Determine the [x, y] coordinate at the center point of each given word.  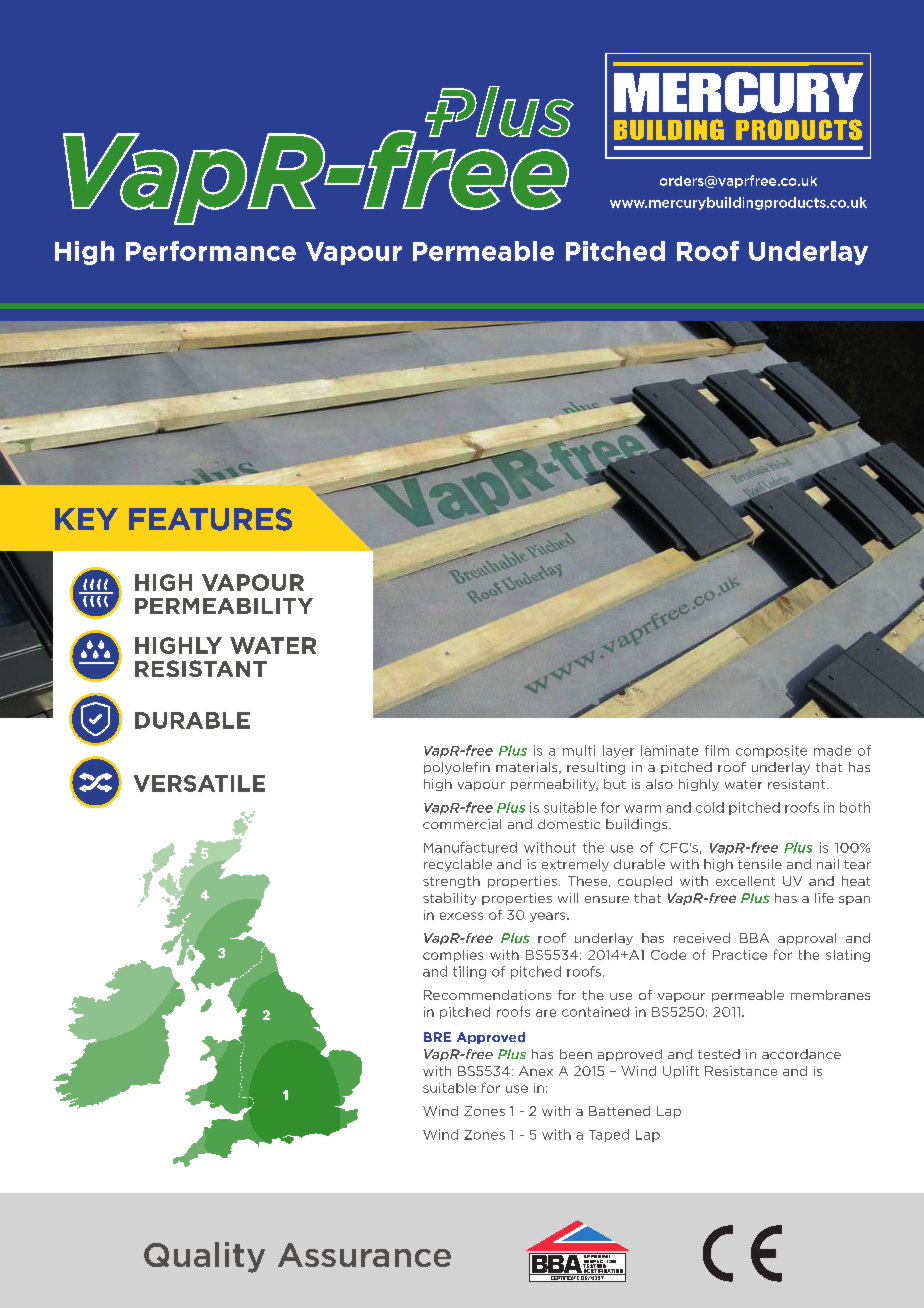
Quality [204, 1257]
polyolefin [457, 768]
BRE [437, 1037]
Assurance [364, 1255]
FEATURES [210, 519]
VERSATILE [199, 783]
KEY [86, 519]
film [717, 750]
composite [771, 751]
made [832, 750]
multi [579, 750]
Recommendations [487, 995]
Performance [211, 251]
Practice [740, 955]
